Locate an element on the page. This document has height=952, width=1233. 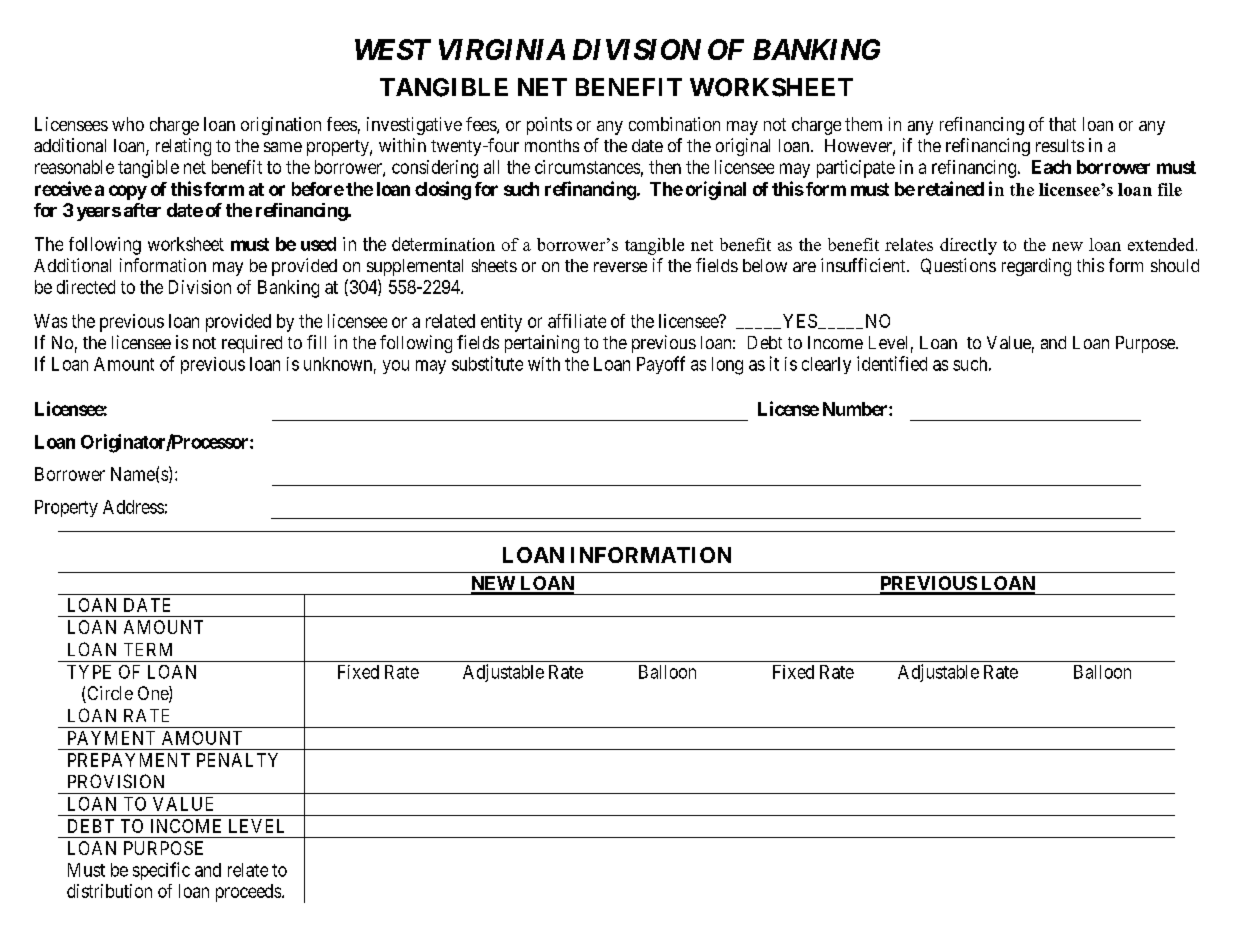
Number is located at coordinates (856, 409).
